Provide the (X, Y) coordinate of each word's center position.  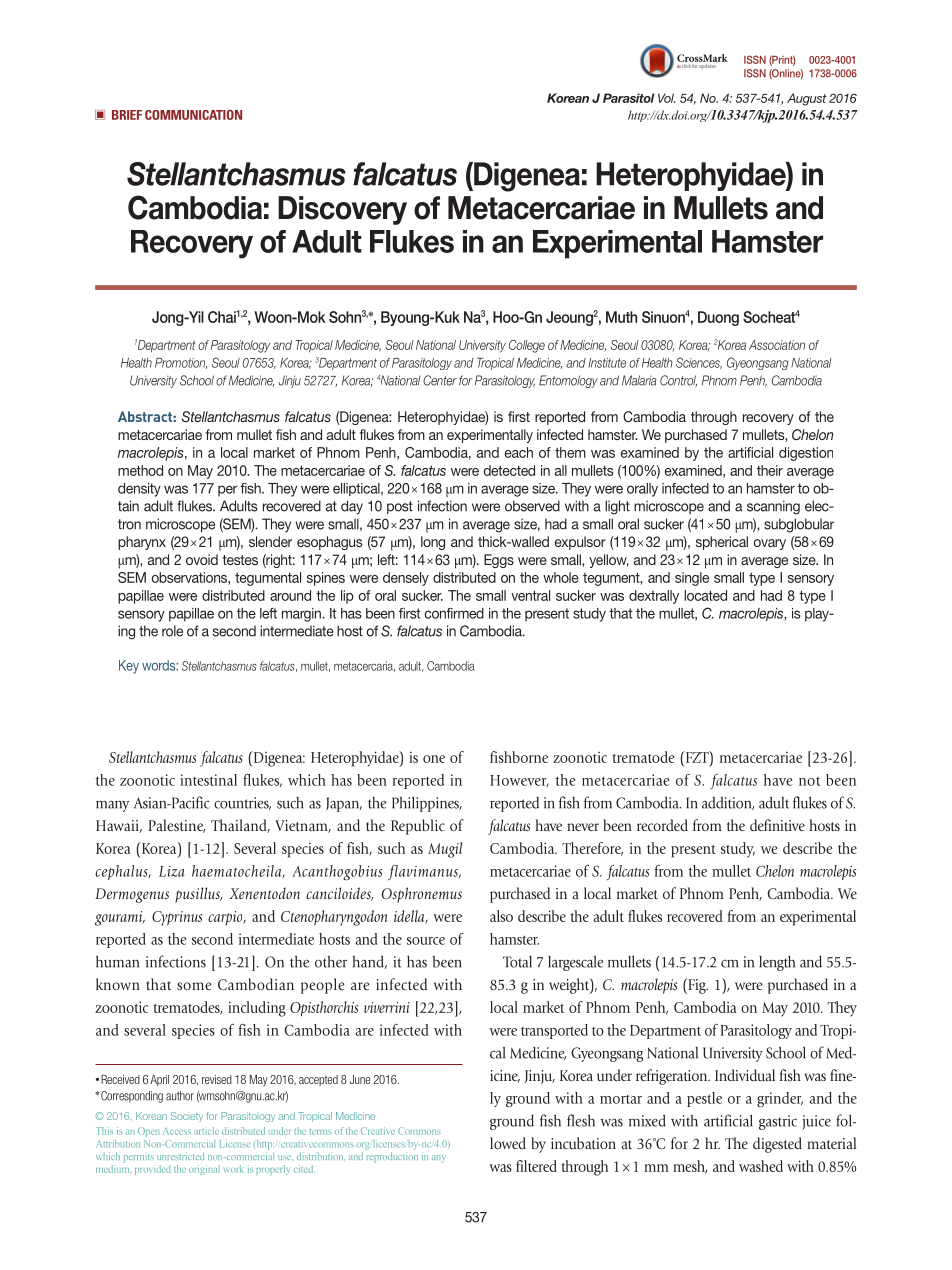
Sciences (699, 363)
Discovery (342, 210)
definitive (777, 825)
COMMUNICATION (193, 115)
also (501, 916)
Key (129, 667)
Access (177, 1131)
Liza (172, 871)
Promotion (181, 363)
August (807, 99)
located (705, 595)
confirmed (454, 613)
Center (440, 380)
